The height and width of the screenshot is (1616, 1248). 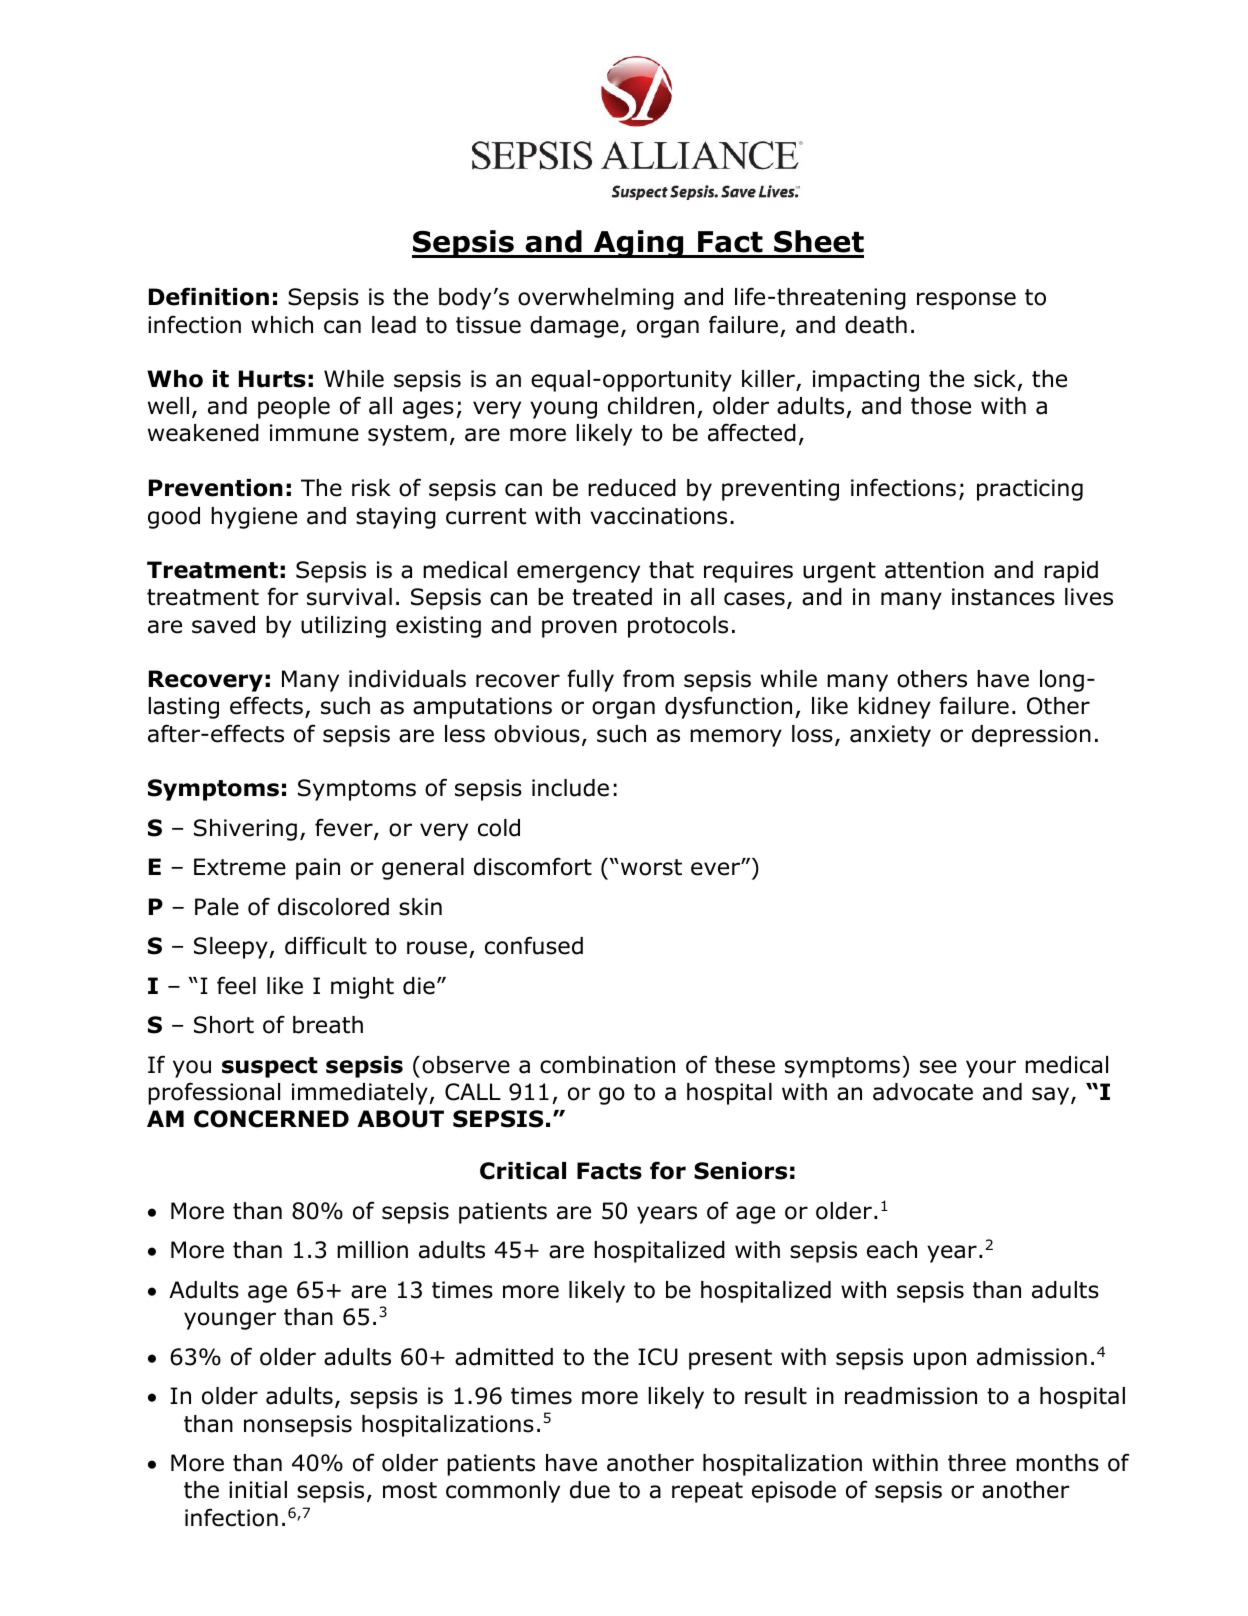 What do you see at coordinates (596, 299) in the screenshot?
I see `overwhelming` at bounding box center [596, 299].
